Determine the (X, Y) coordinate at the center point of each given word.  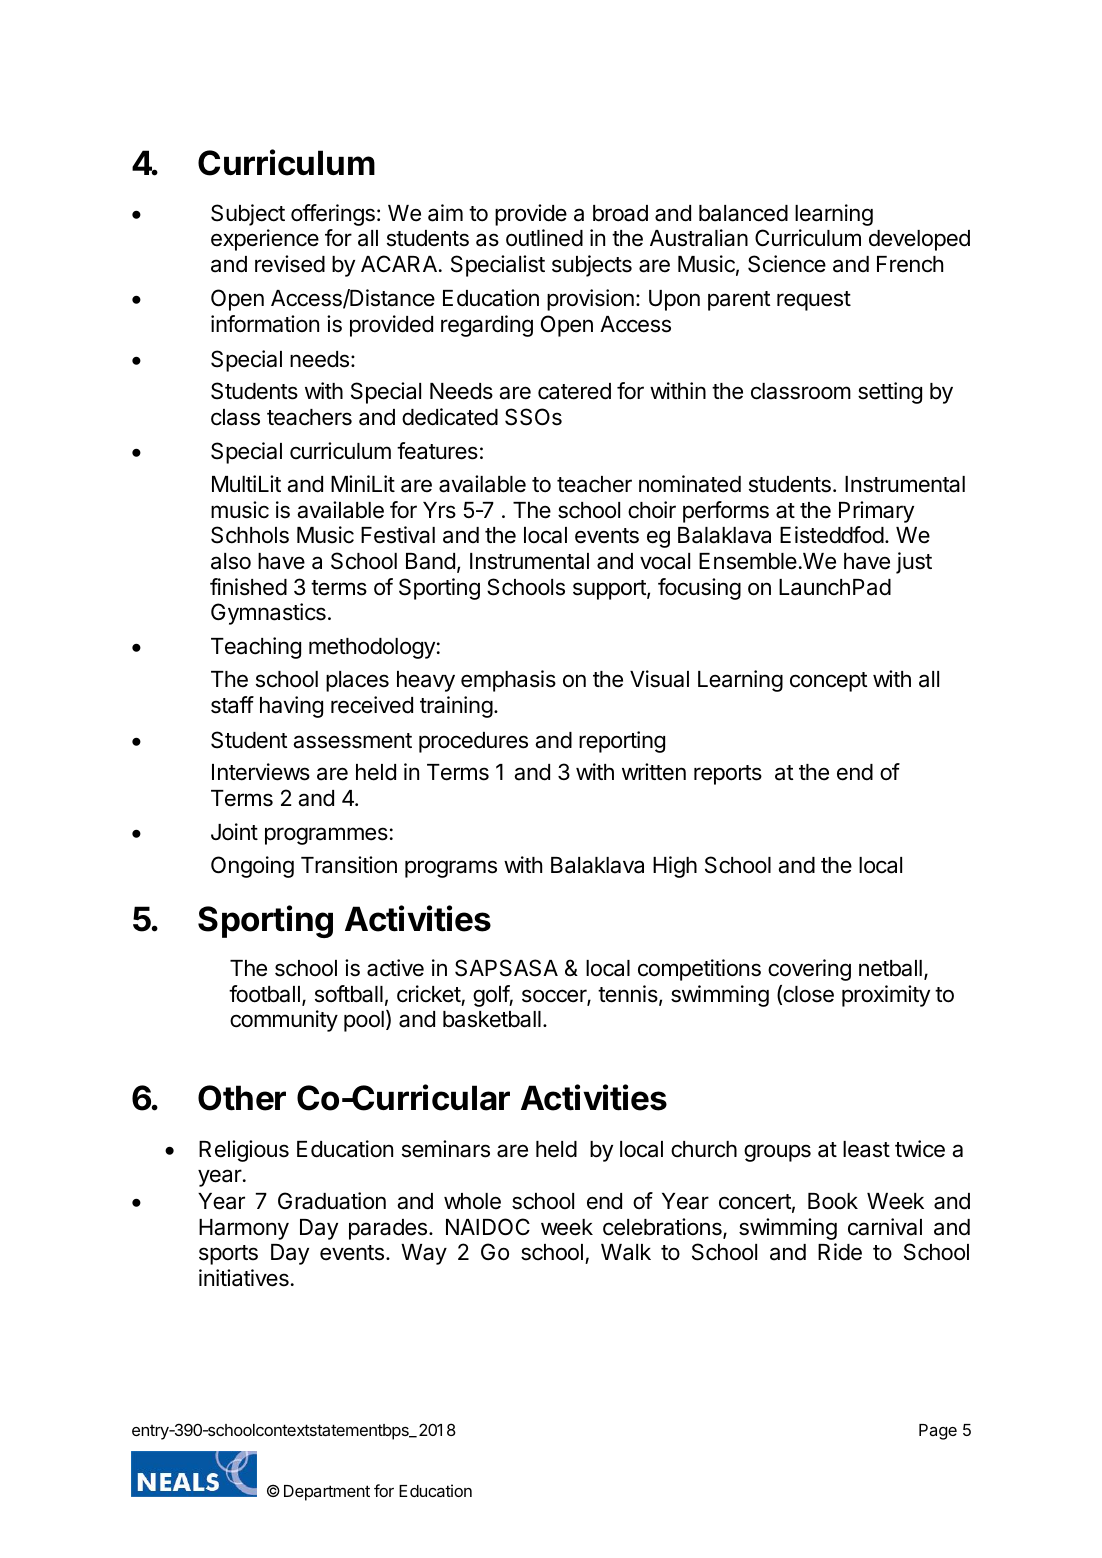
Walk (626, 1252)
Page (938, 1432)
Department (327, 1493)
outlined (544, 238)
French (910, 264)
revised (290, 264)
